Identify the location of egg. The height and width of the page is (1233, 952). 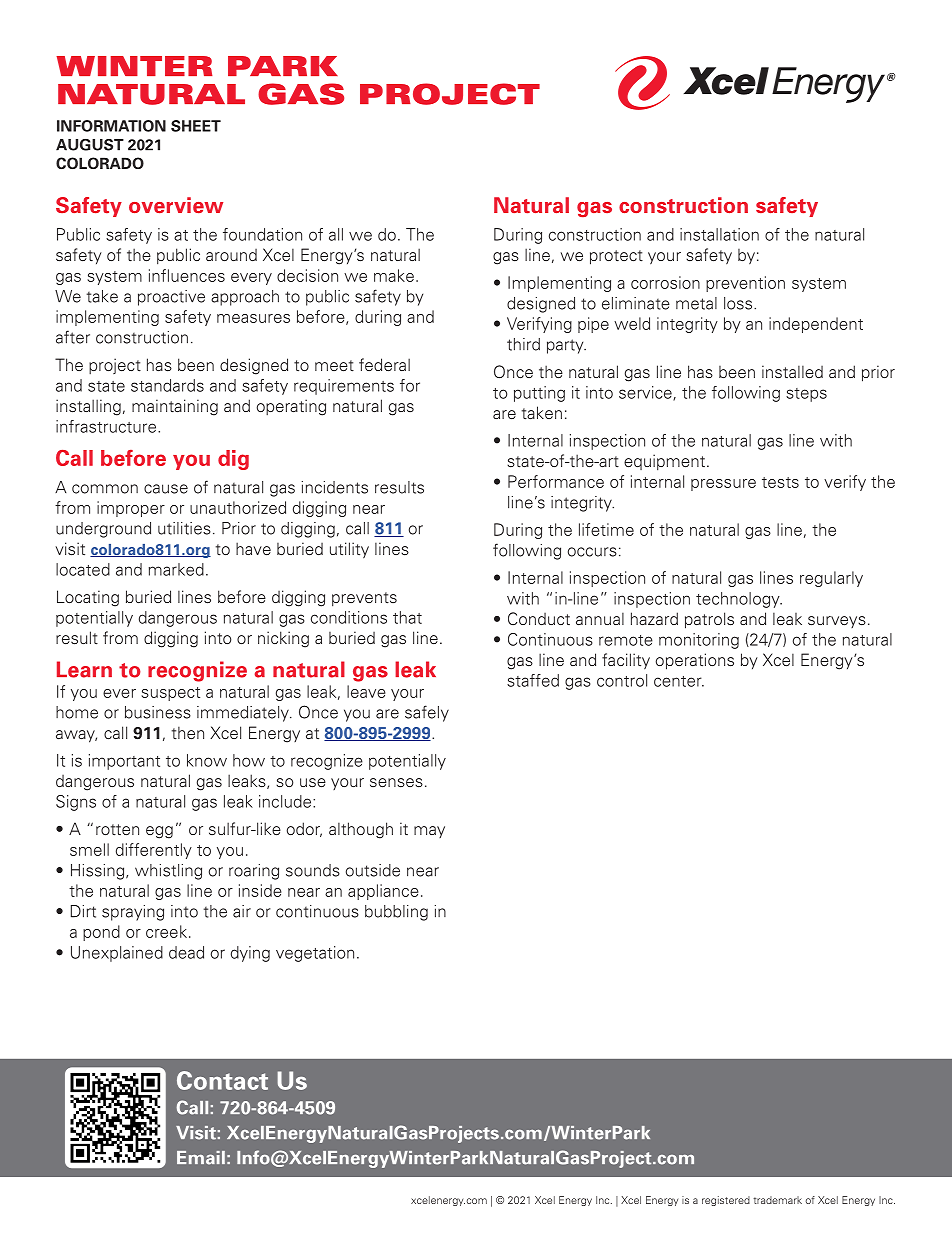
(159, 832).
